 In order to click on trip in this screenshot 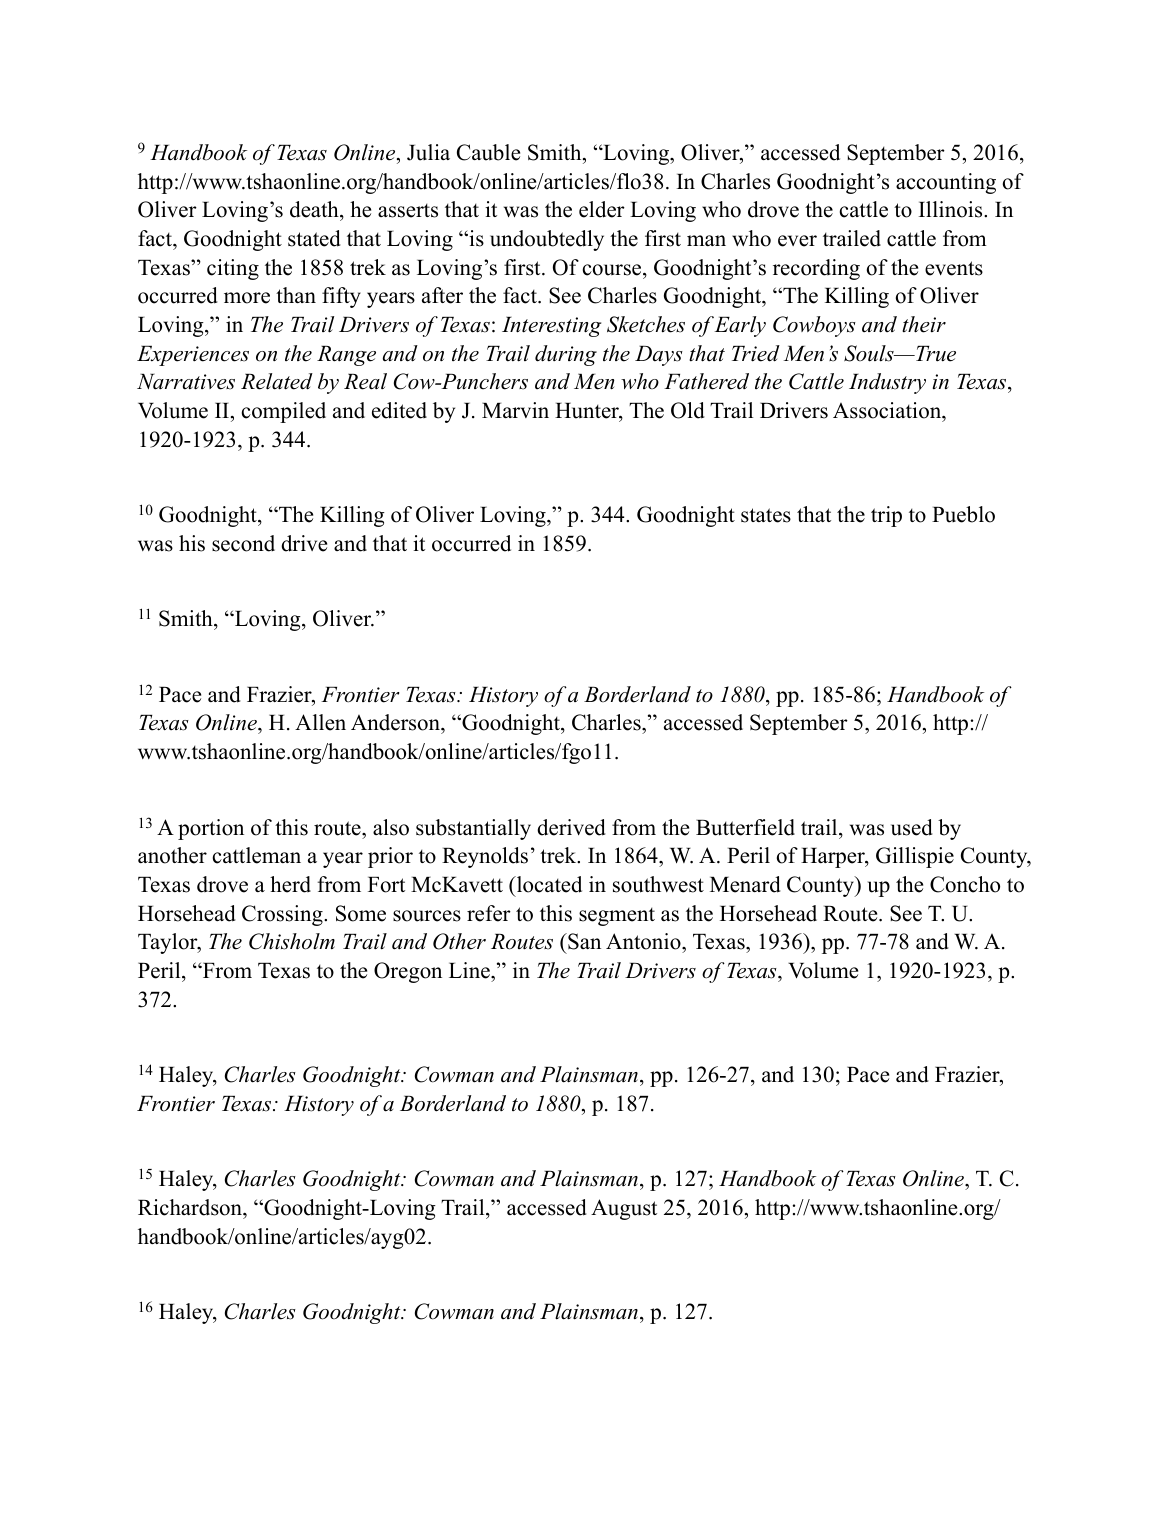, I will do `click(886, 516)`.
